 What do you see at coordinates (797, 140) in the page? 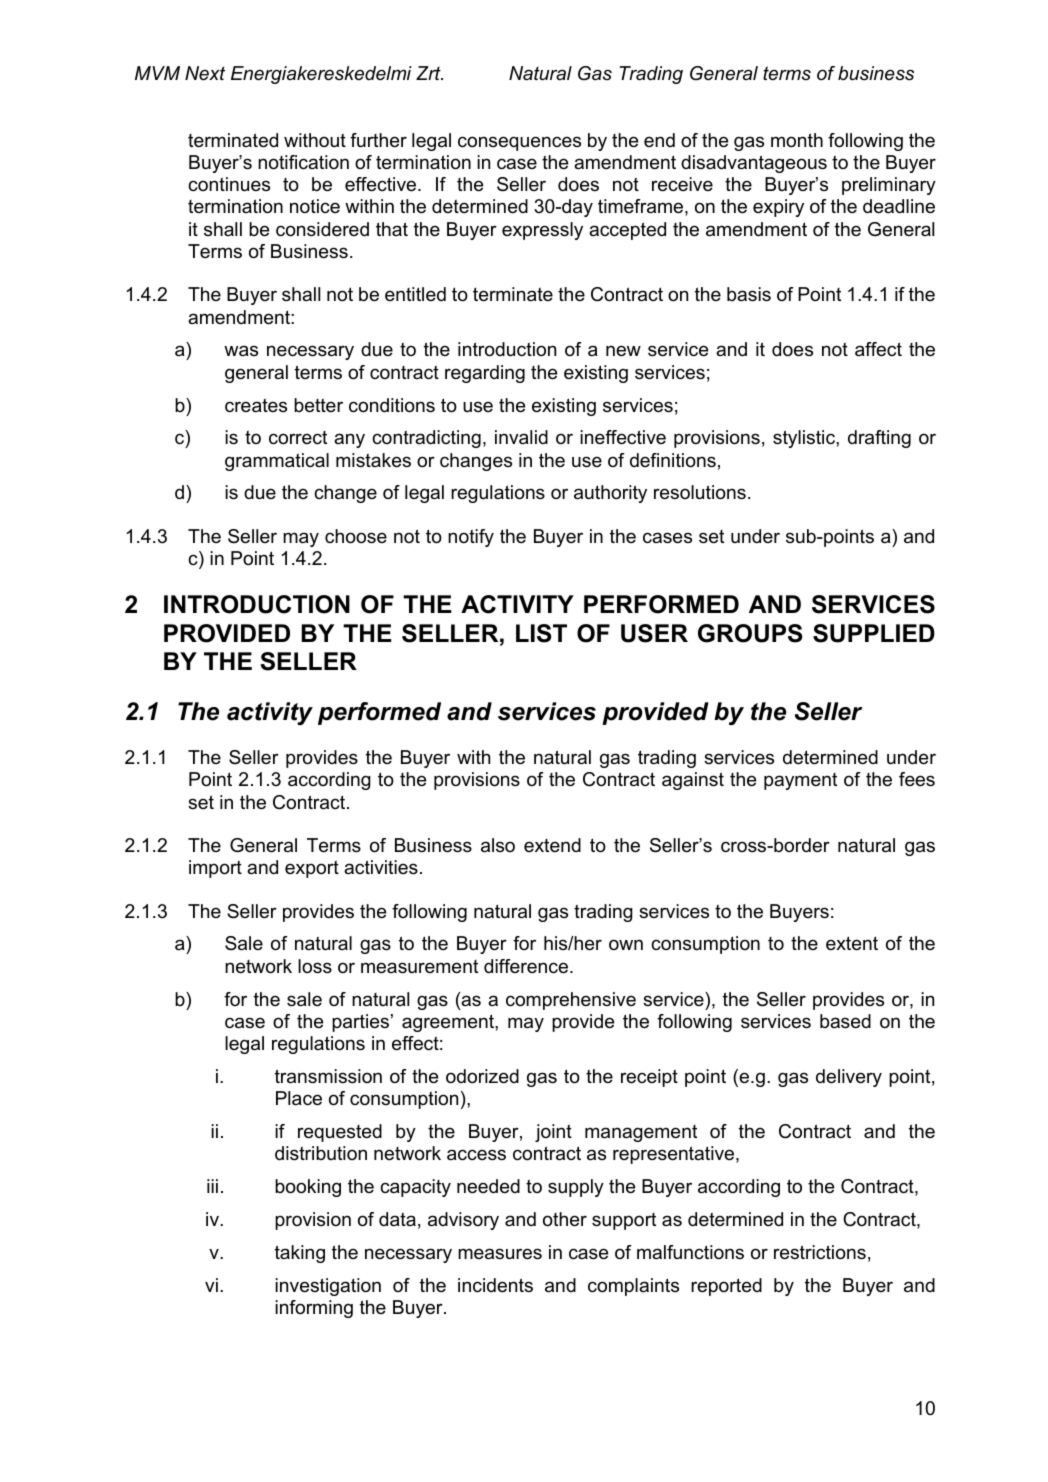
I see `month` at bounding box center [797, 140].
